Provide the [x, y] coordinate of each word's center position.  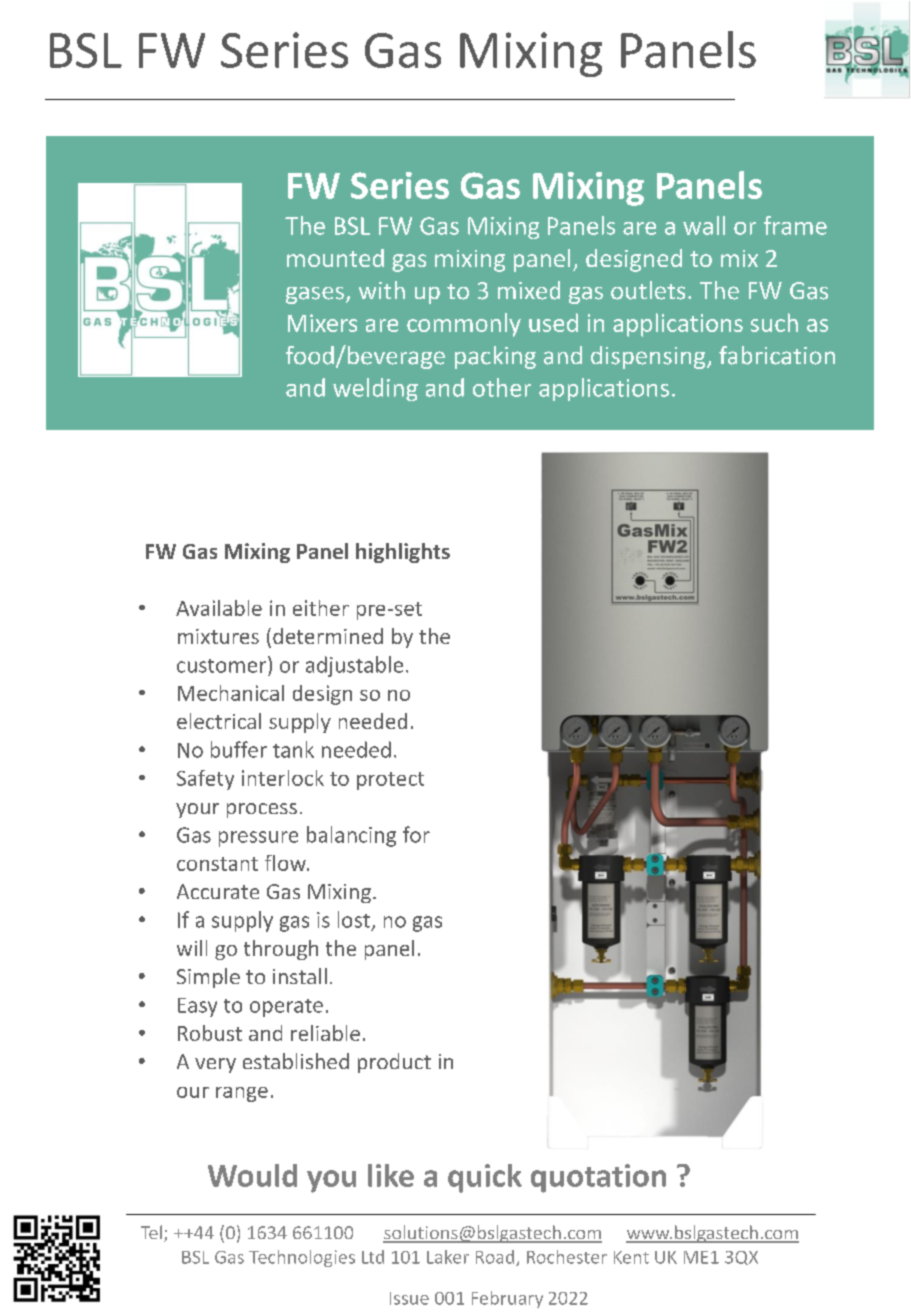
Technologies [302, 1258]
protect [390, 781]
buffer [239, 749]
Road [496, 1258]
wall [704, 225]
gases [315, 295]
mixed [529, 290]
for [416, 834]
